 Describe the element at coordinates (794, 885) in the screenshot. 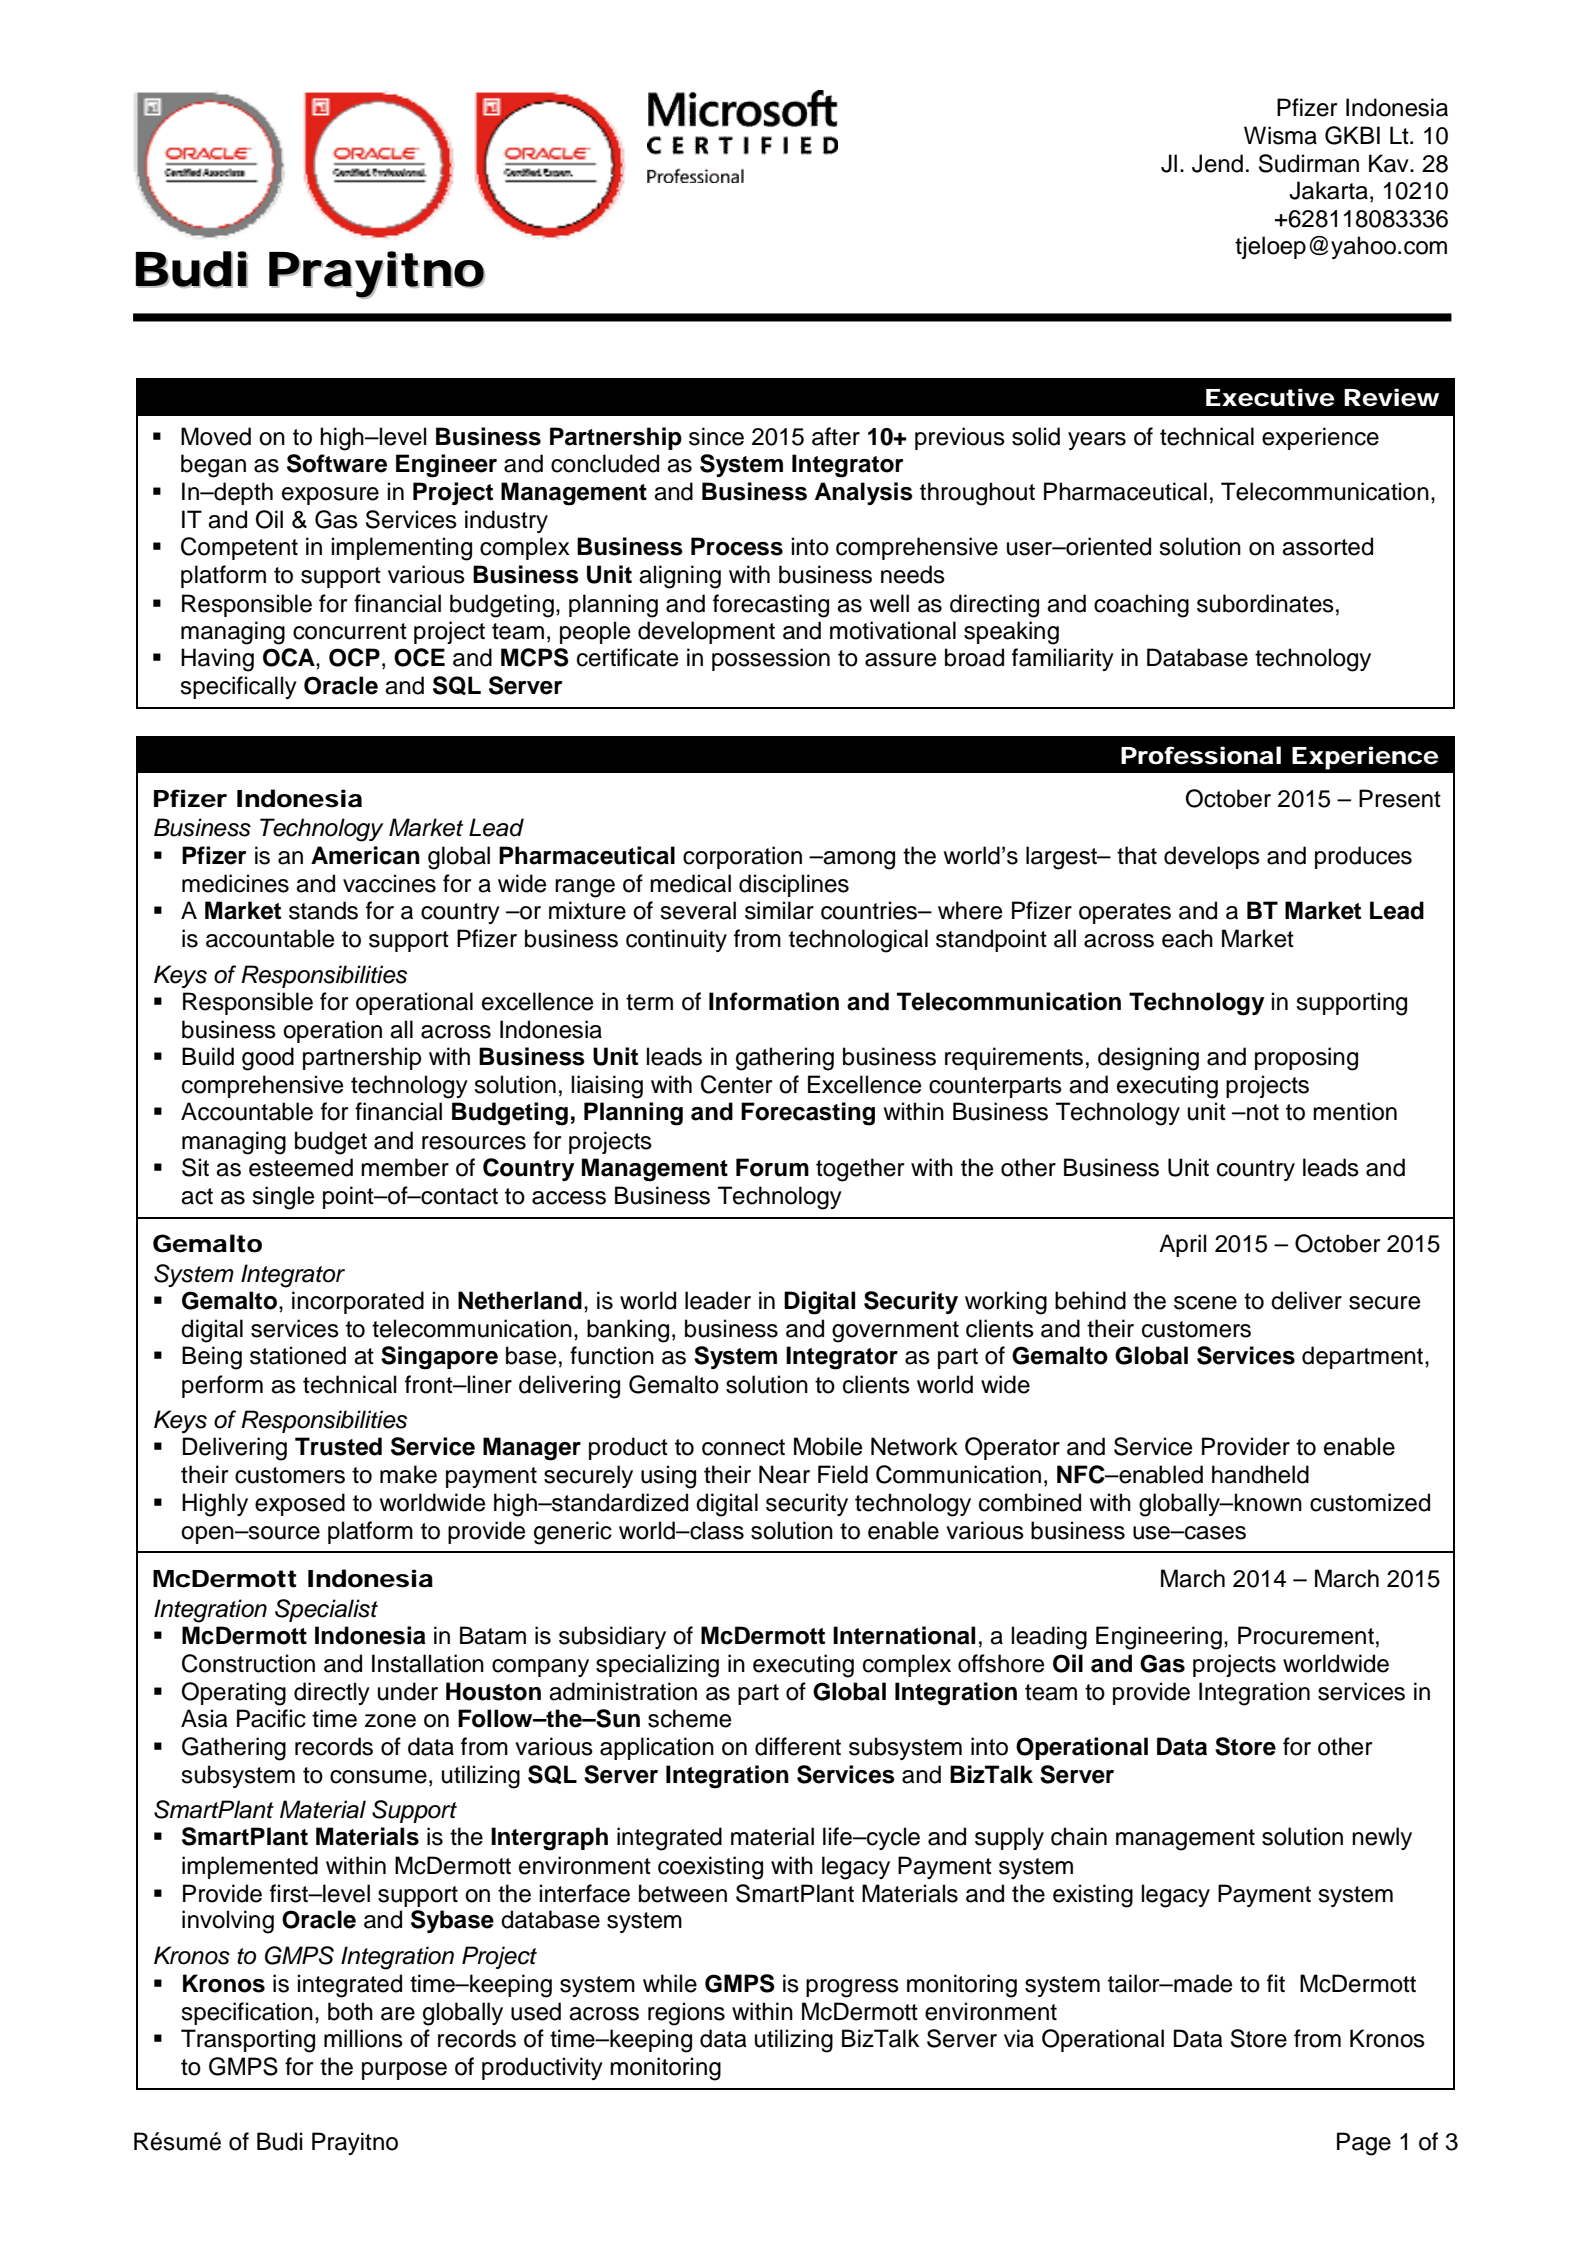

I see `disciplines` at that location.
